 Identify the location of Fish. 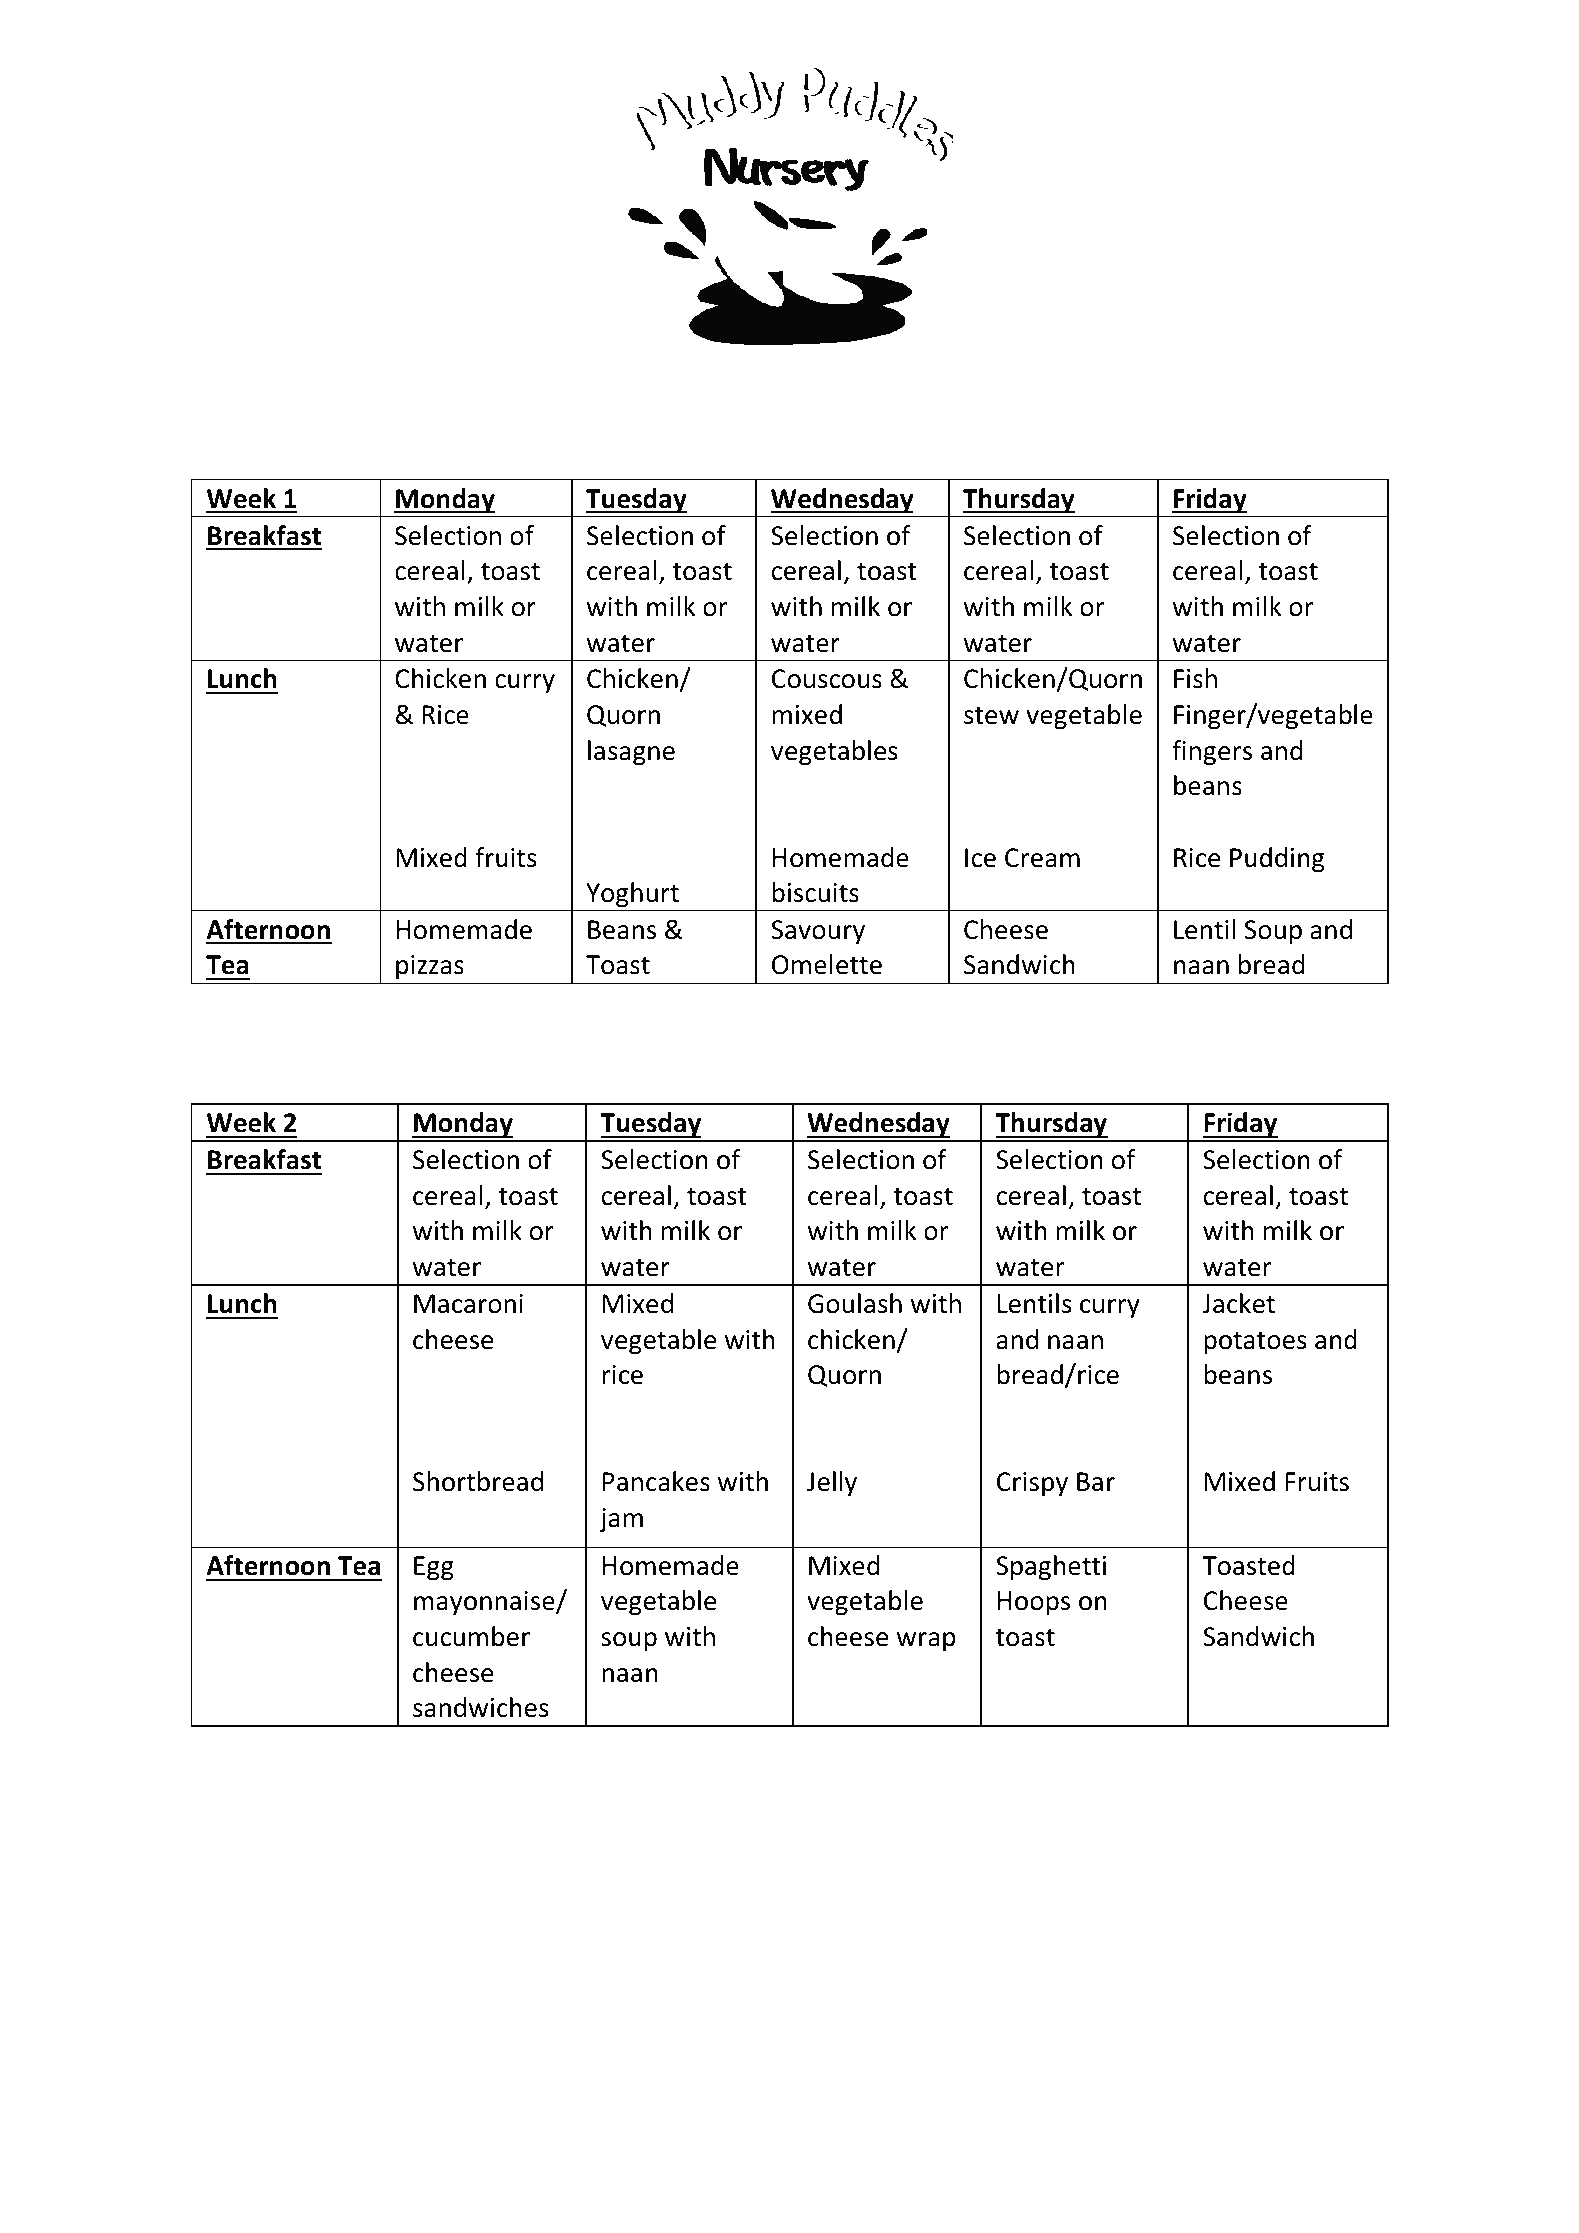
(1195, 678).
